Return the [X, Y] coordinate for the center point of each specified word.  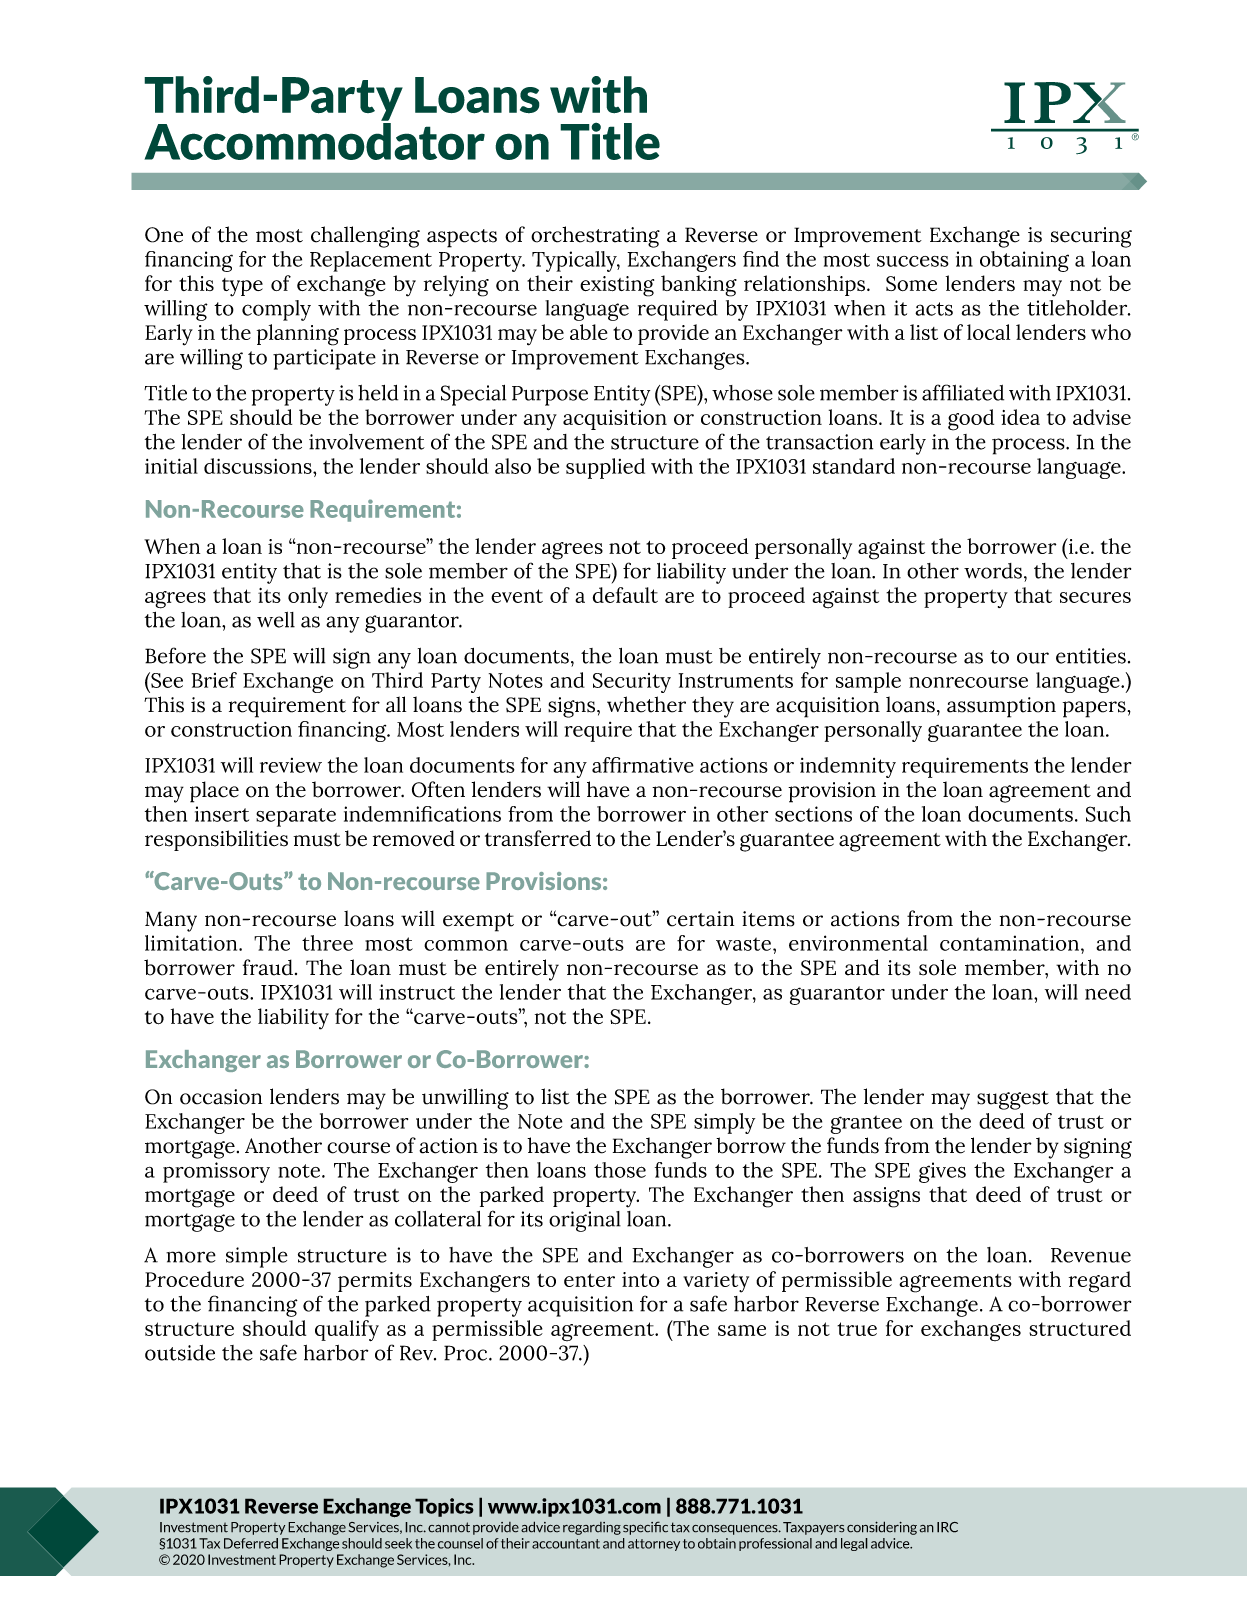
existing [617, 286]
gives [942, 1172]
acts [934, 309]
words [993, 571]
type [242, 287]
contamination [1009, 943]
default [625, 595]
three [327, 943]
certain [700, 919]
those [620, 1170]
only [308, 597]
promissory [216, 1172]
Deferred [251, 1543]
